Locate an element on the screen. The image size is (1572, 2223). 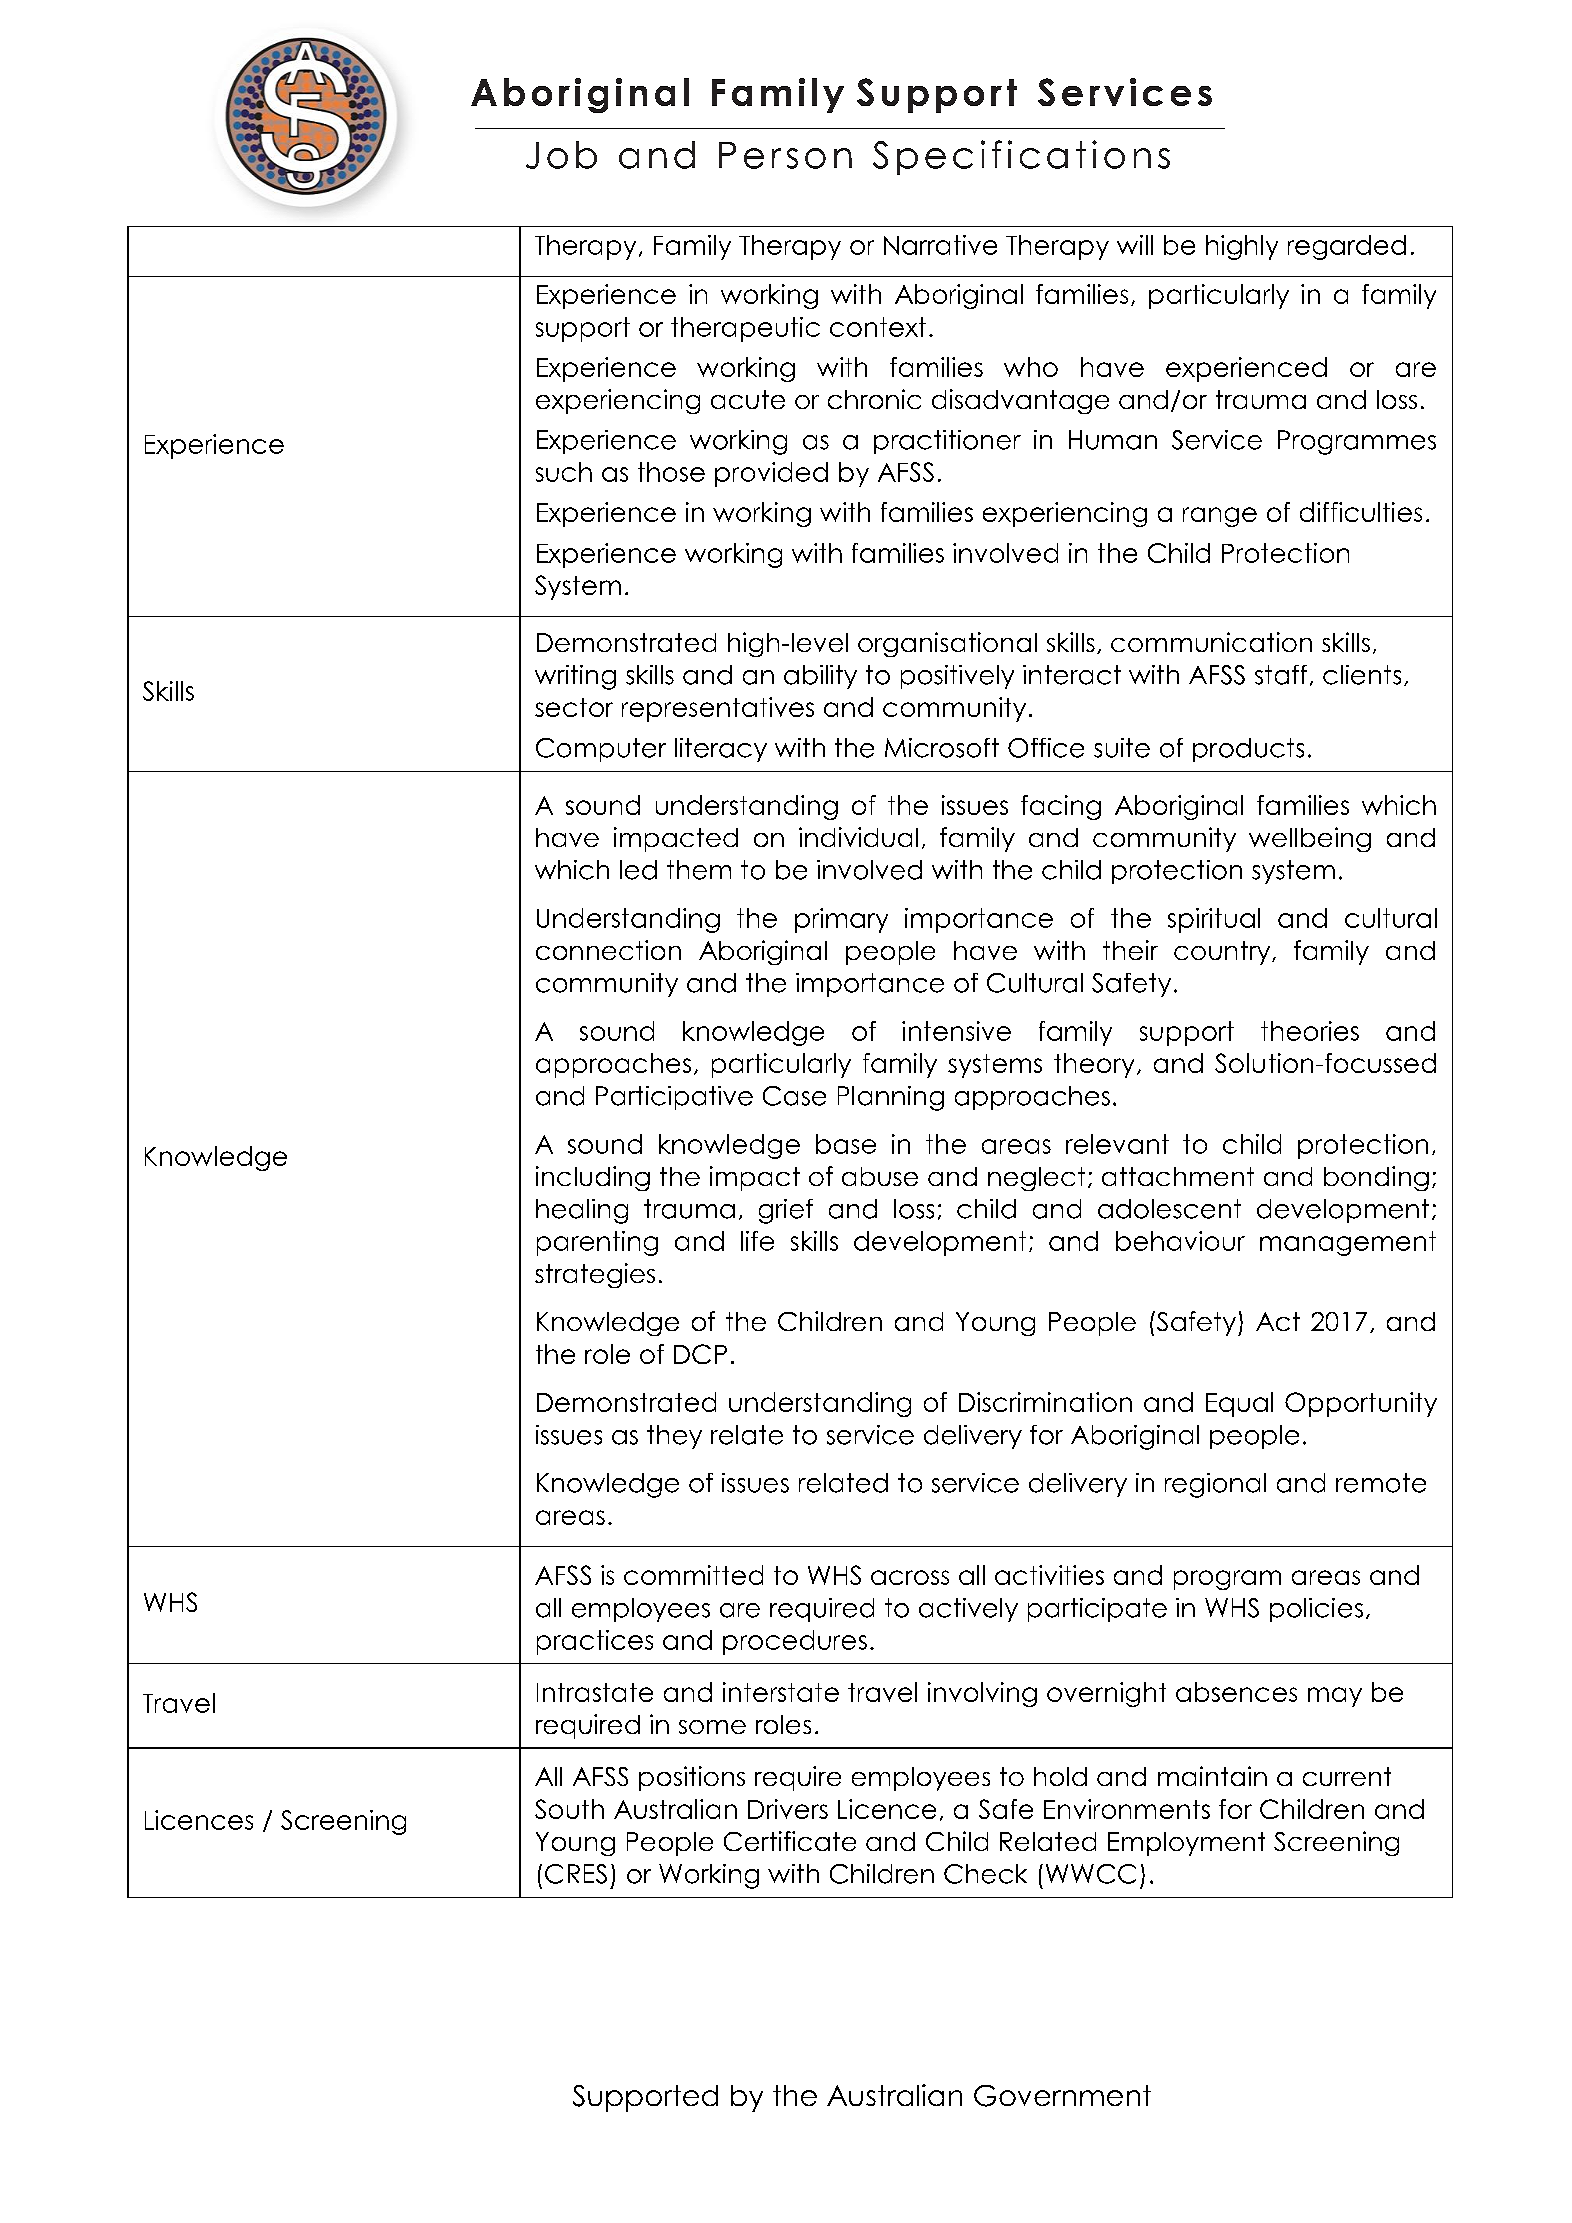
Employment is located at coordinates (1186, 1844).
